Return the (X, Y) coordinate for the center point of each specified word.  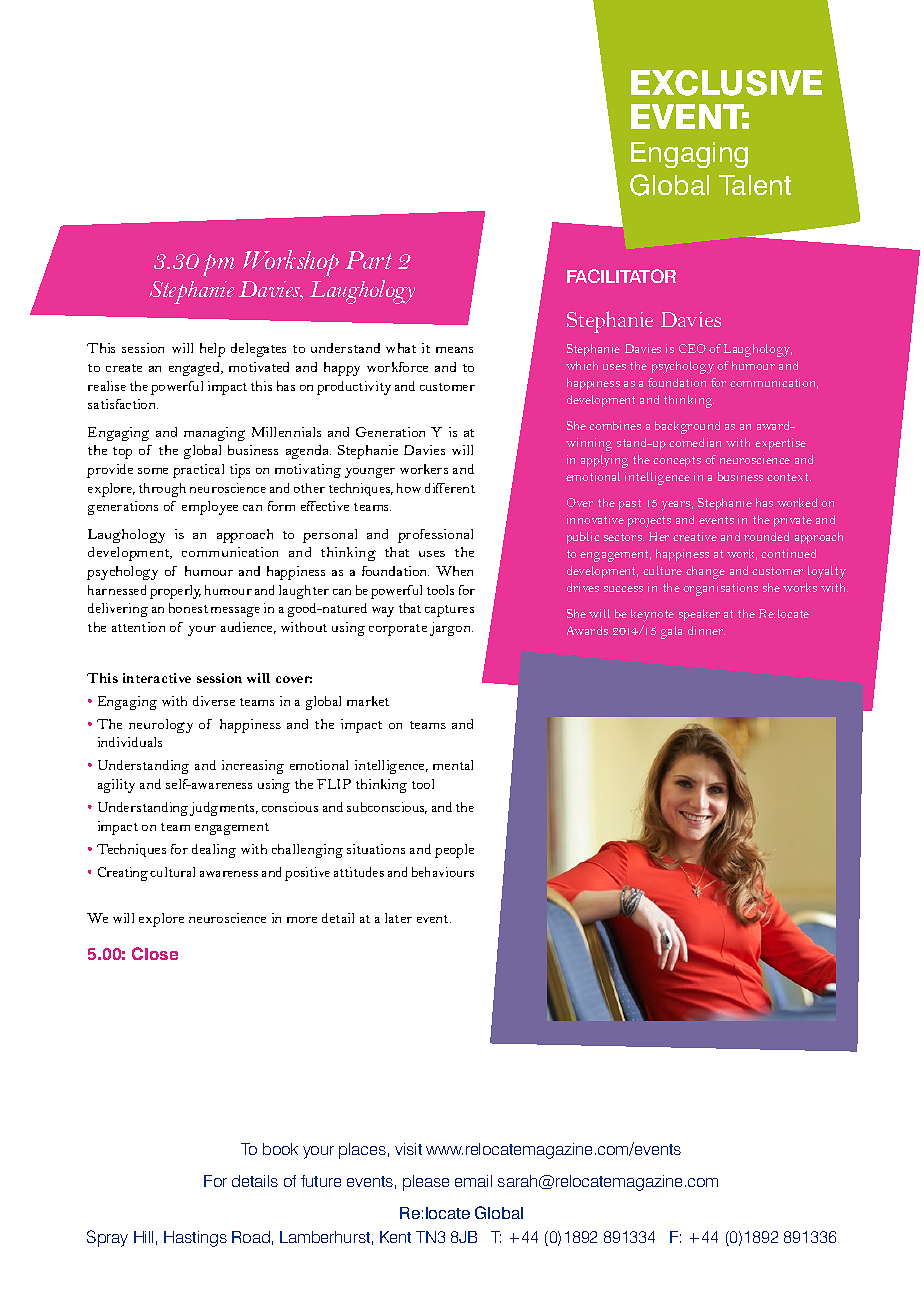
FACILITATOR (621, 276)
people (454, 851)
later (398, 918)
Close (155, 953)
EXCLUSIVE (726, 83)
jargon (451, 629)
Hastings (195, 1239)
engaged (195, 369)
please (426, 1183)
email (473, 1181)
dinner (706, 630)
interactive (157, 678)
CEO (692, 348)
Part (368, 260)
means (454, 350)
